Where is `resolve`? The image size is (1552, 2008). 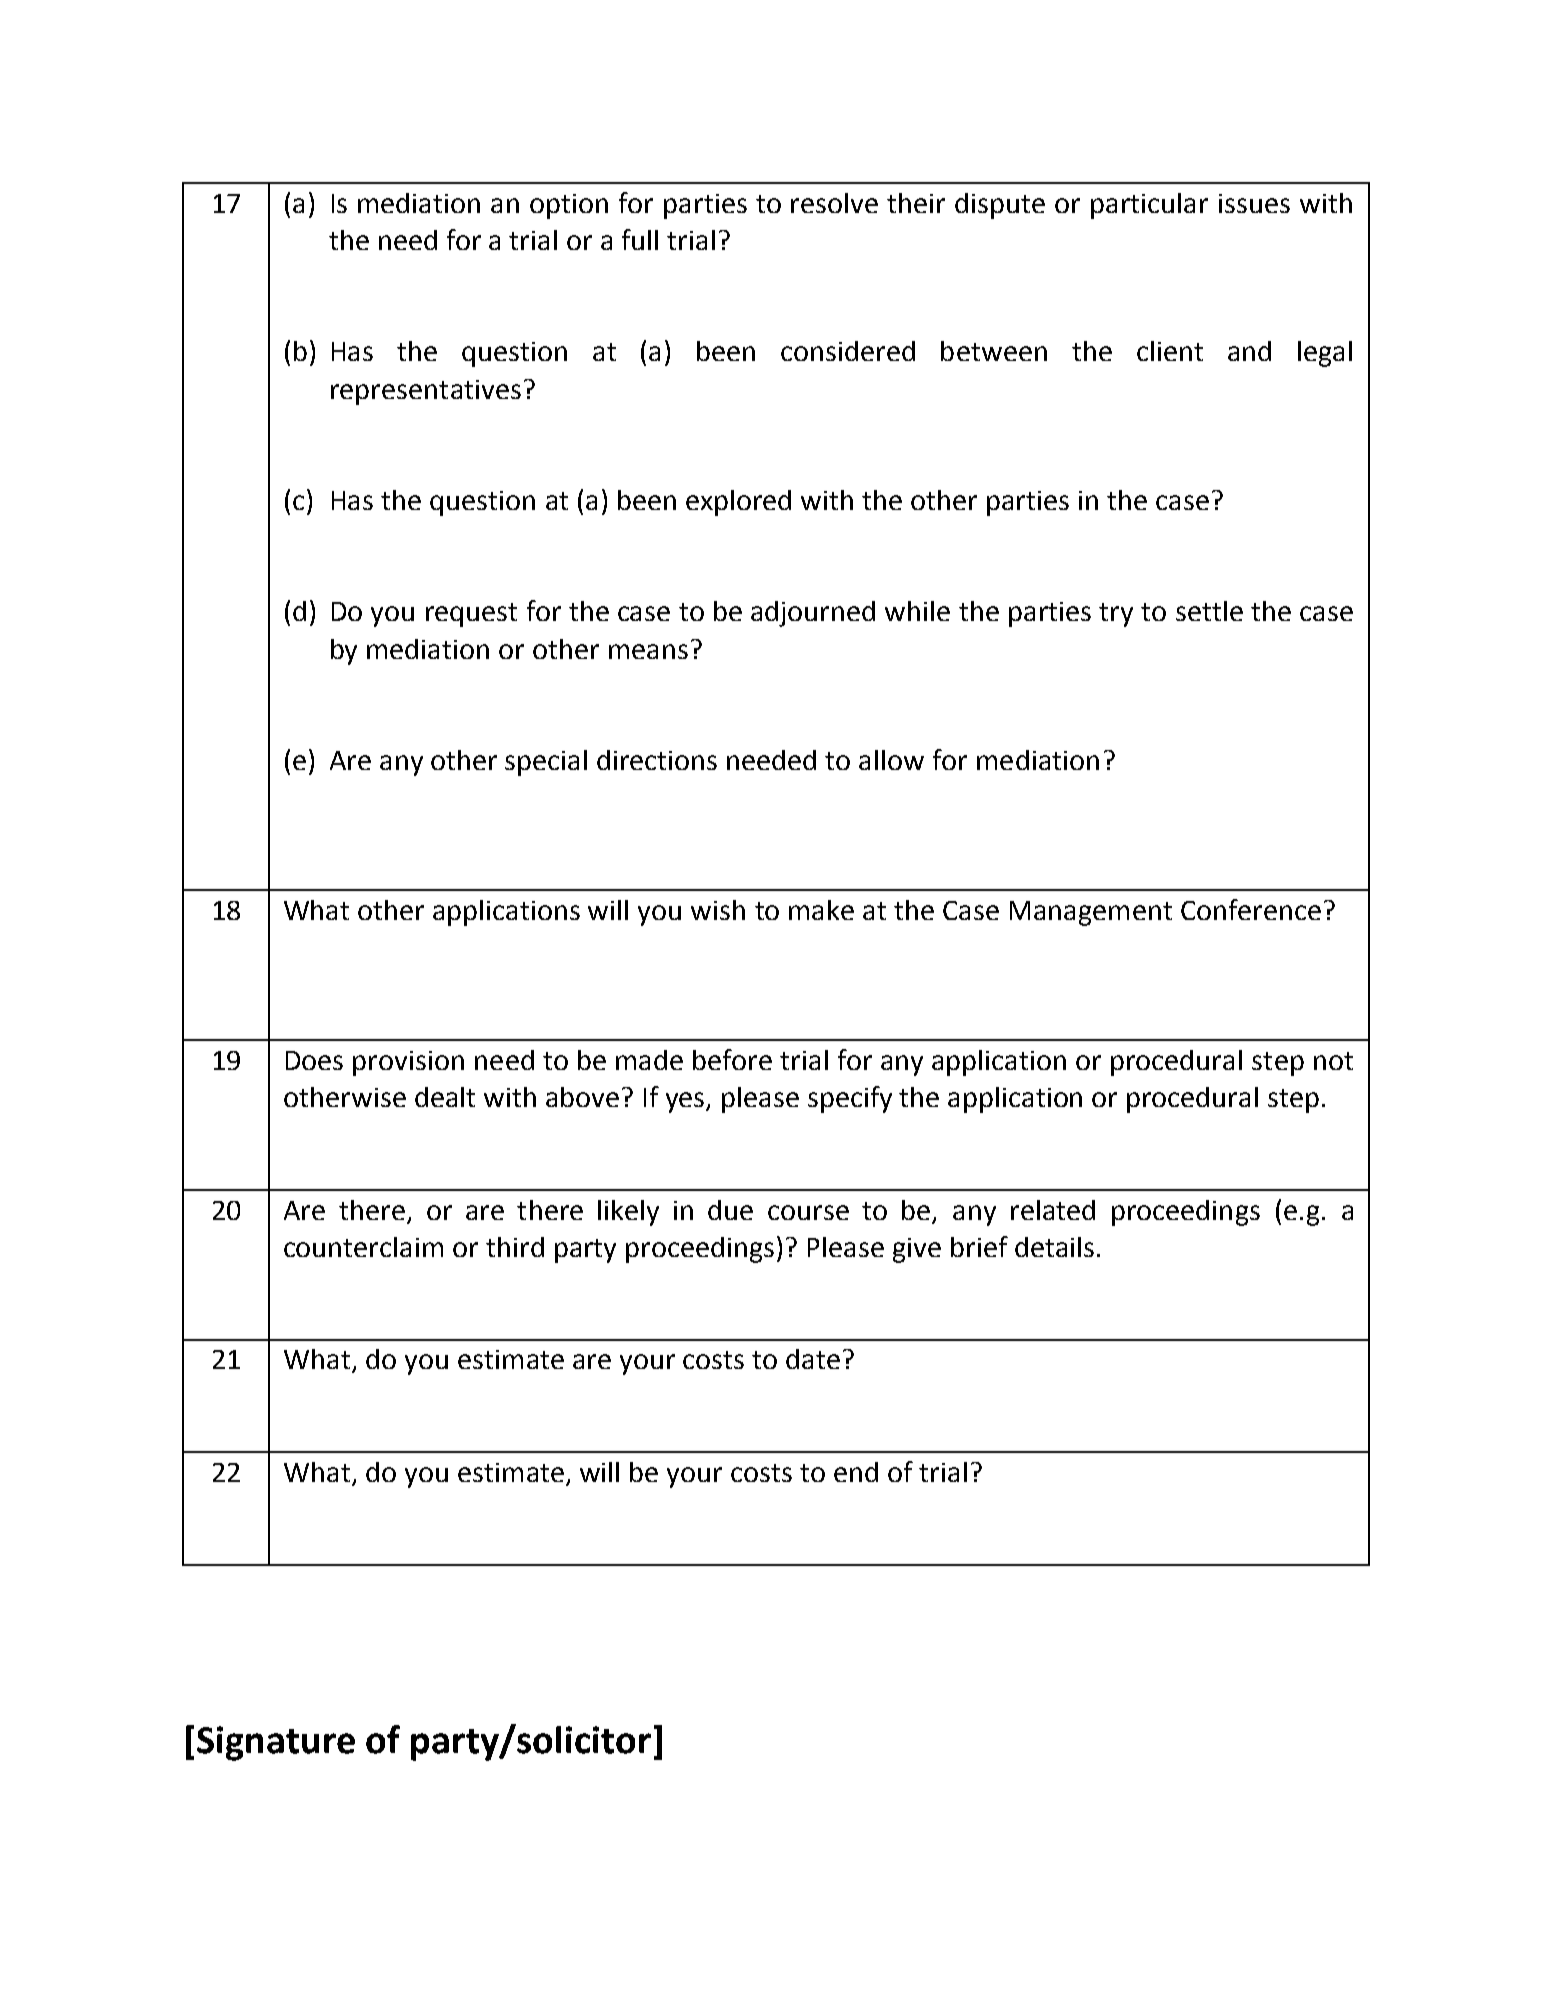 resolve is located at coordinates (834, 203).
